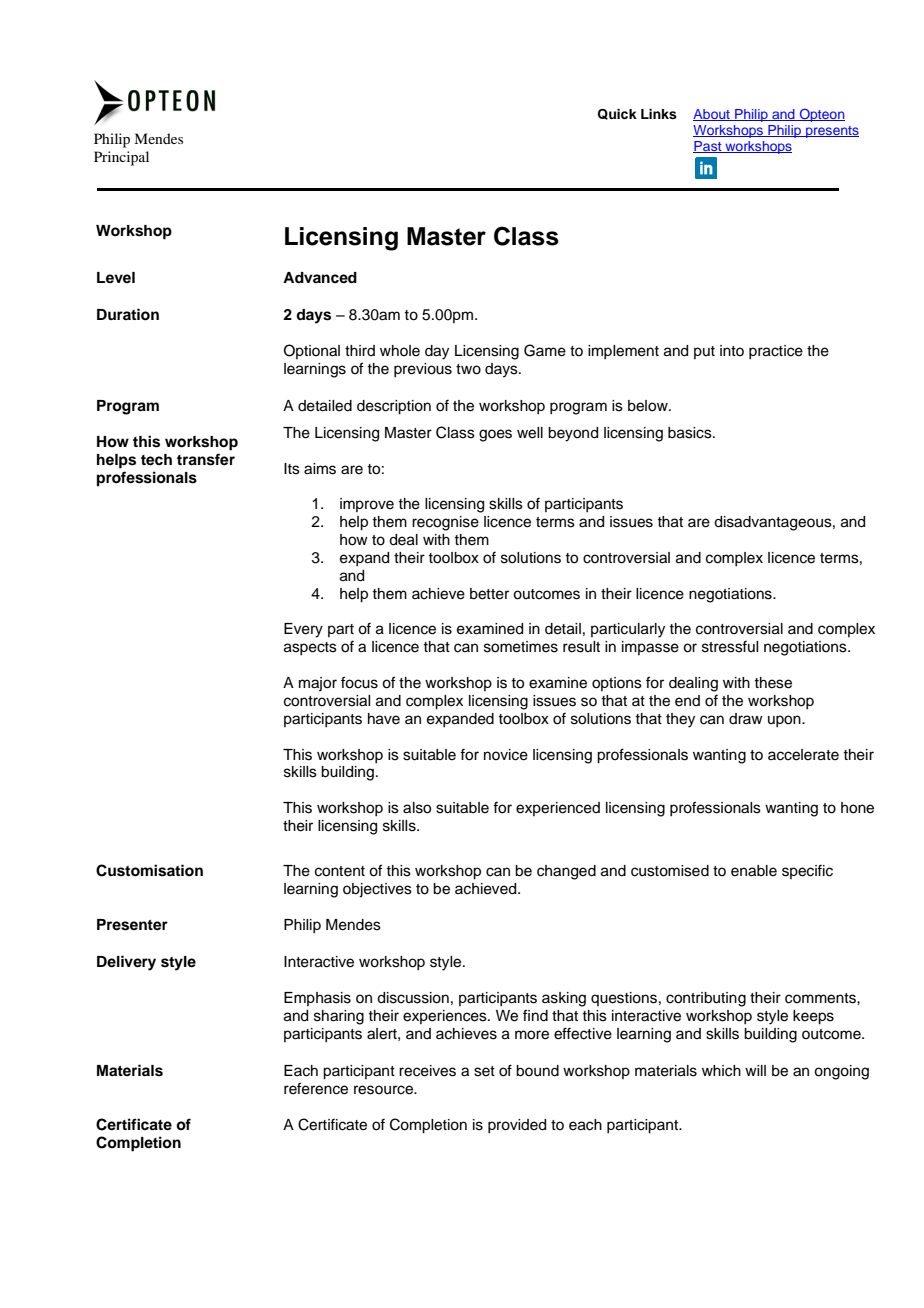 This image has width=924, height=1308. What do you see at coordinates (803, 755) in the image?
I see `accelerate` at bounding box center [803, 755].
